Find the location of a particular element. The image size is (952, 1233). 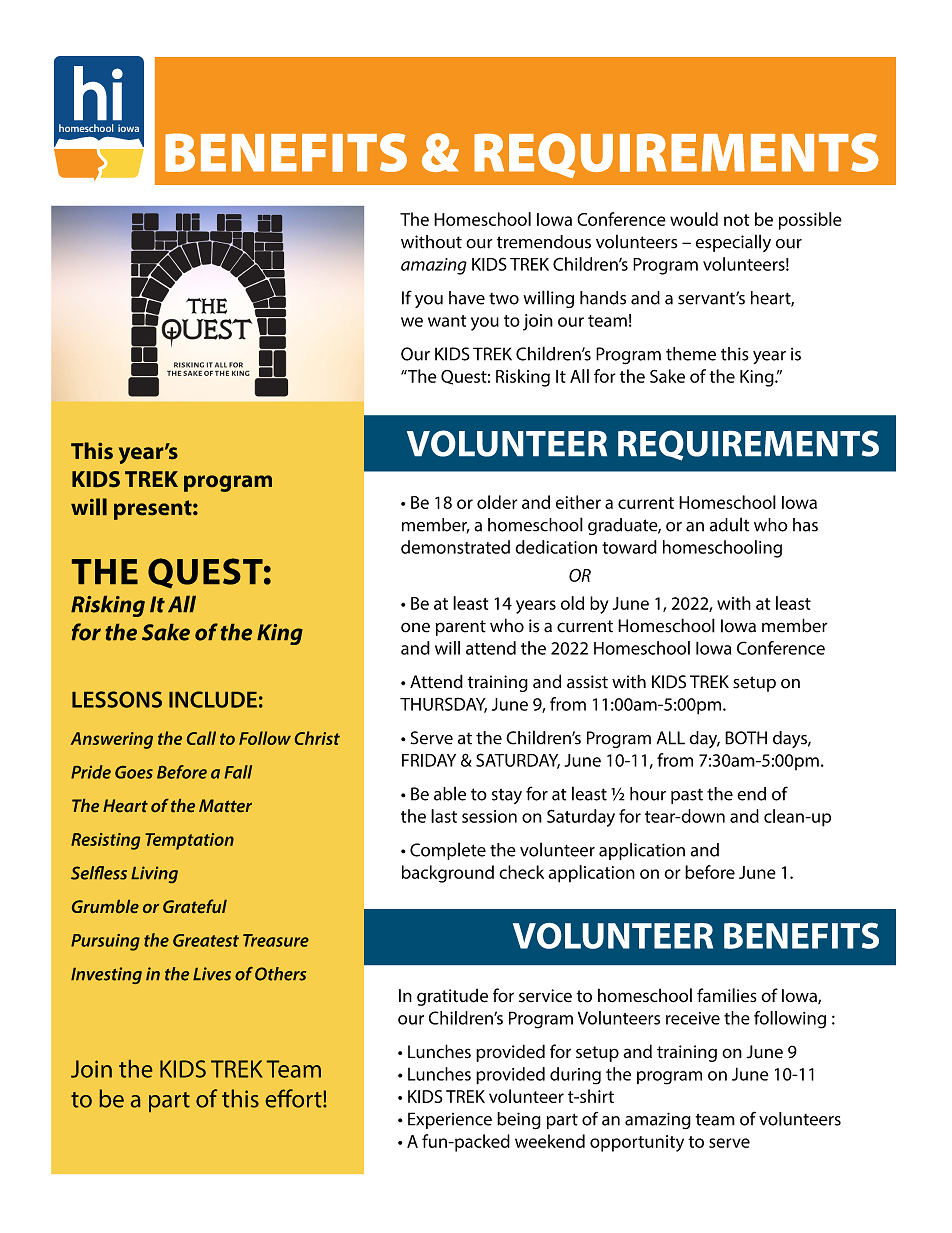

especially is located at coordinates (733, 243).
